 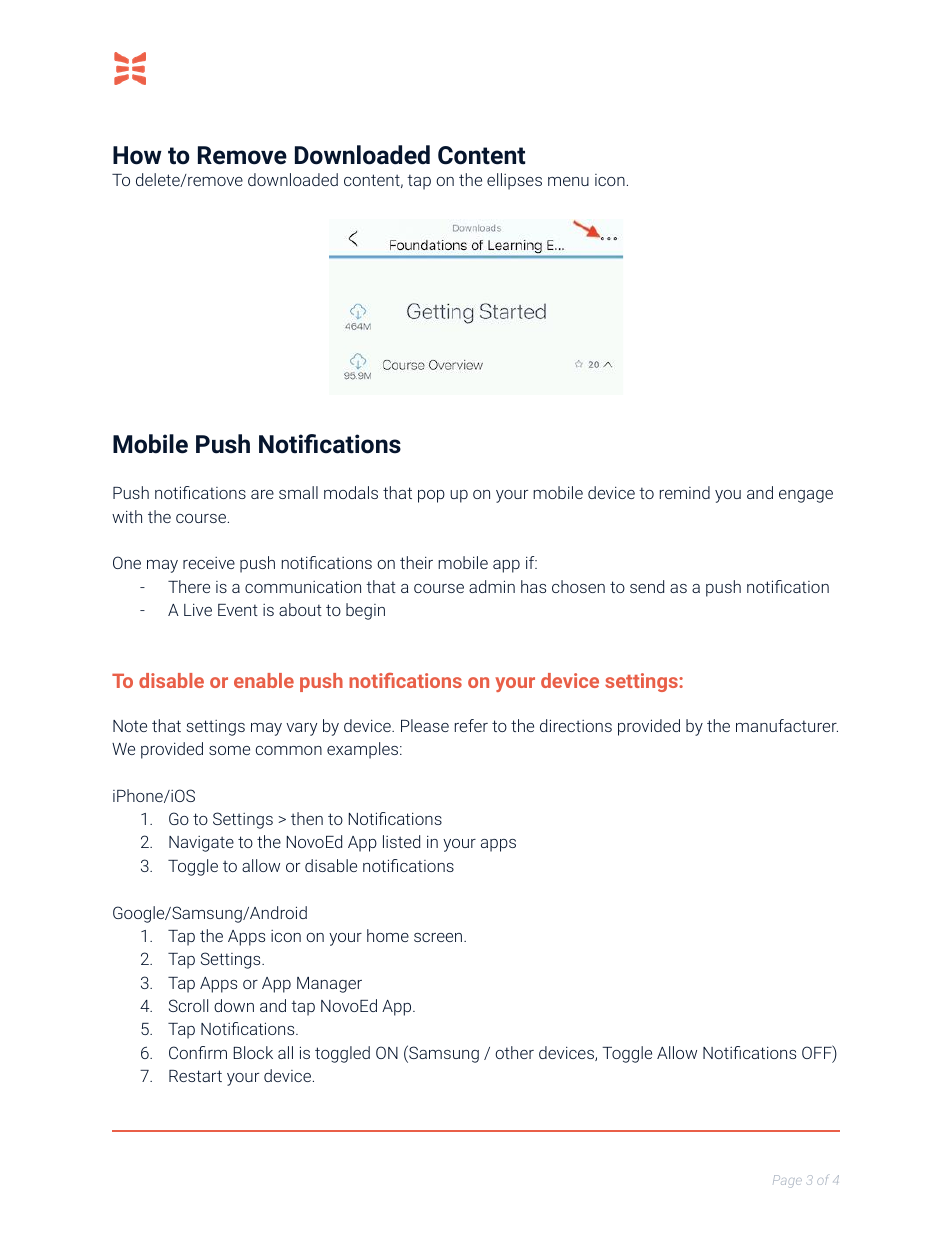 I want to click on menu, so click(x=568, y=181).
